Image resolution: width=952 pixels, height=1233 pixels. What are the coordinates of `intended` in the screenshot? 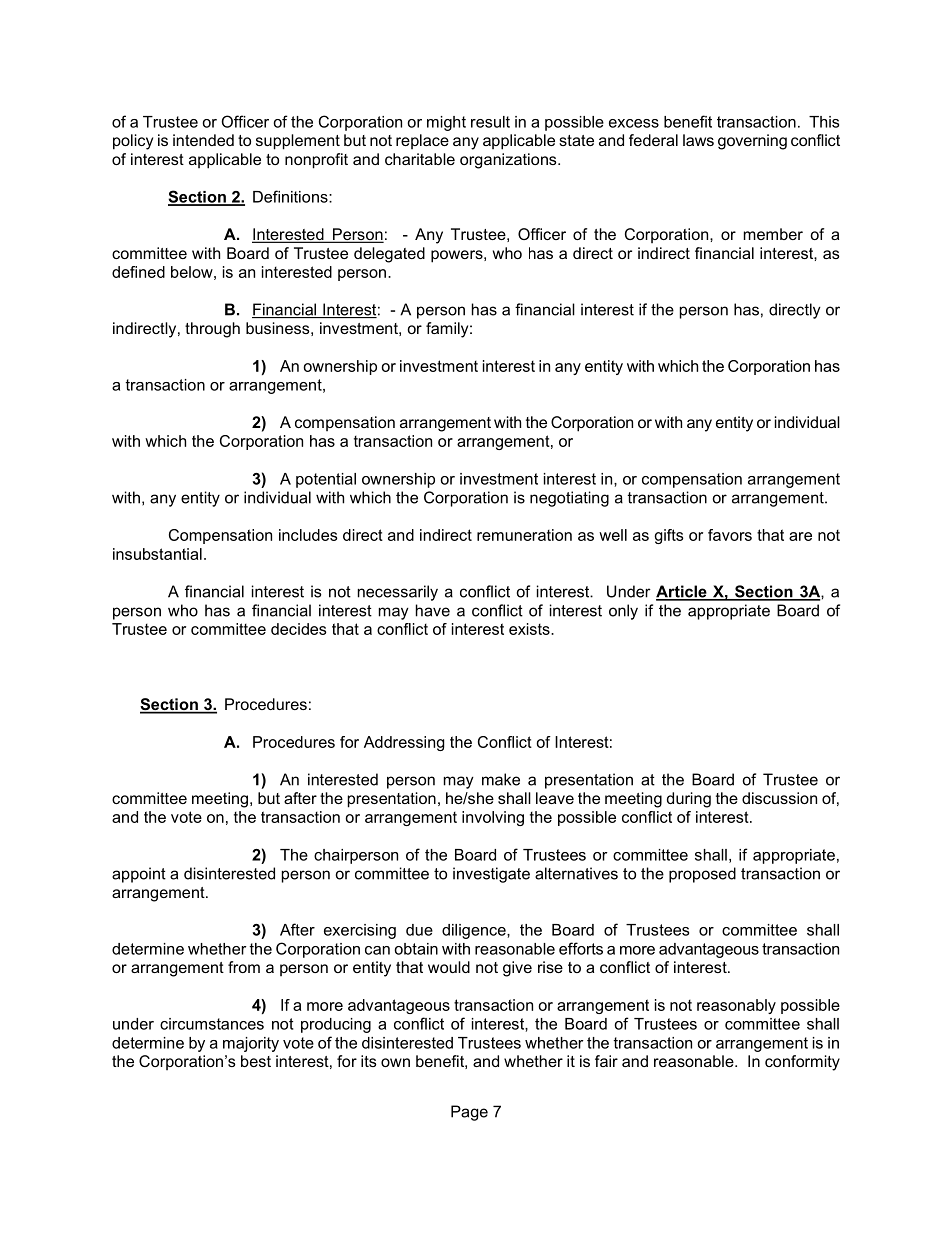 It's located at (203, 140).
